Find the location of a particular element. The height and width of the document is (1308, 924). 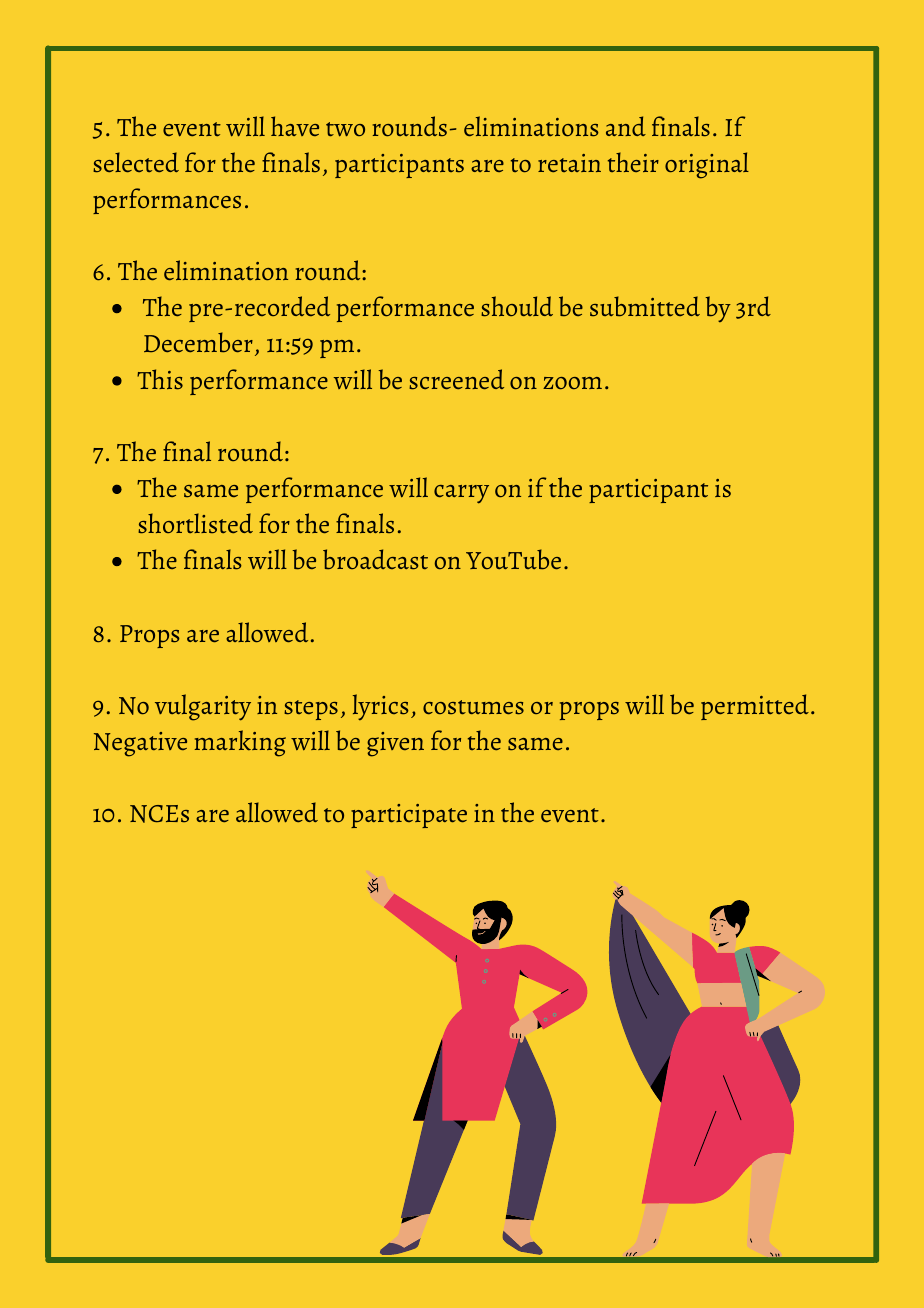

zoom is located at coordinates (572, 383).
